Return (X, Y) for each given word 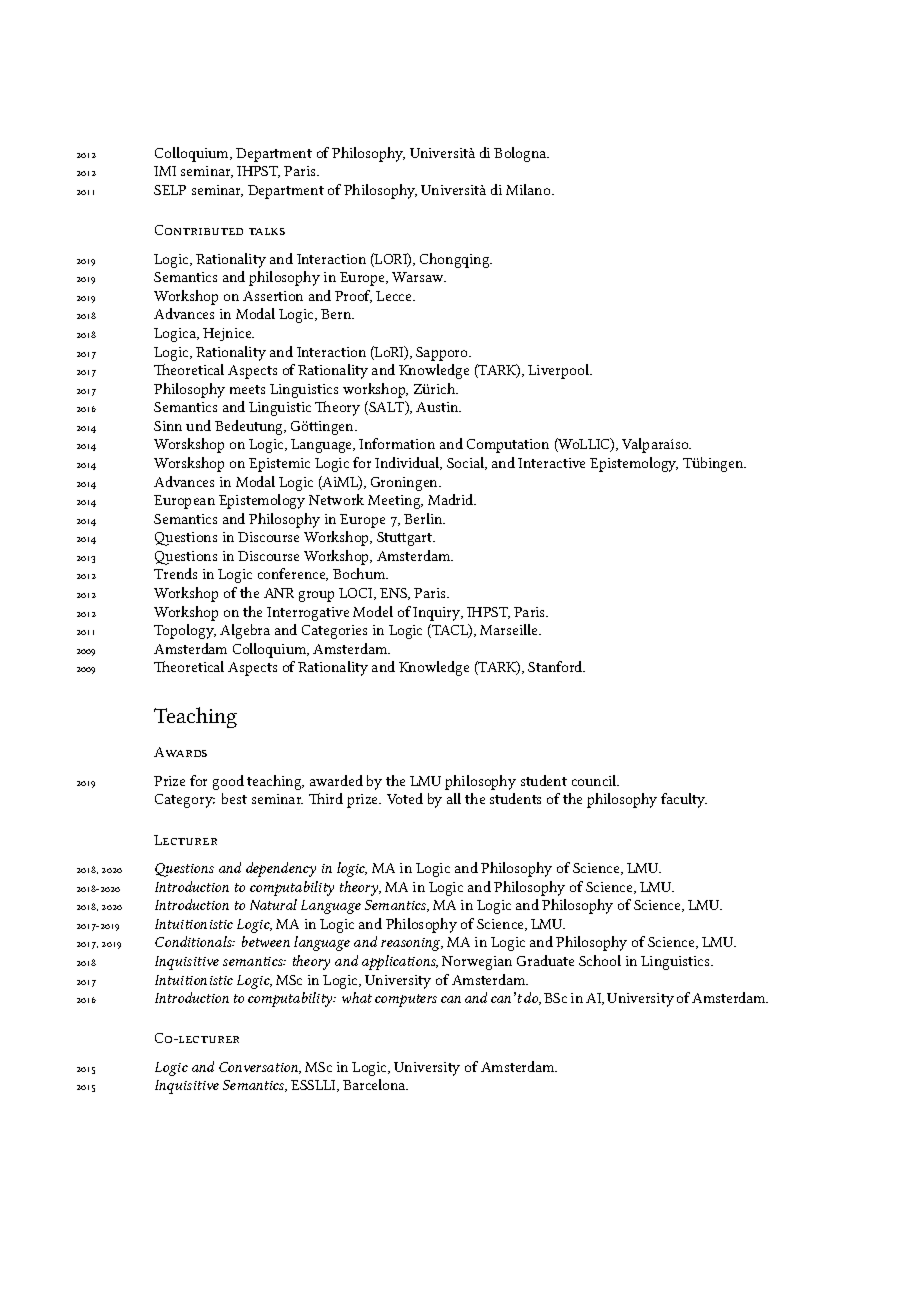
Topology (185, 631)
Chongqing (456, 260)
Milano (529, 189)
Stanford (556, 666)
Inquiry (438, 614)
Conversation (260, 1068)
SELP (170, 190)
